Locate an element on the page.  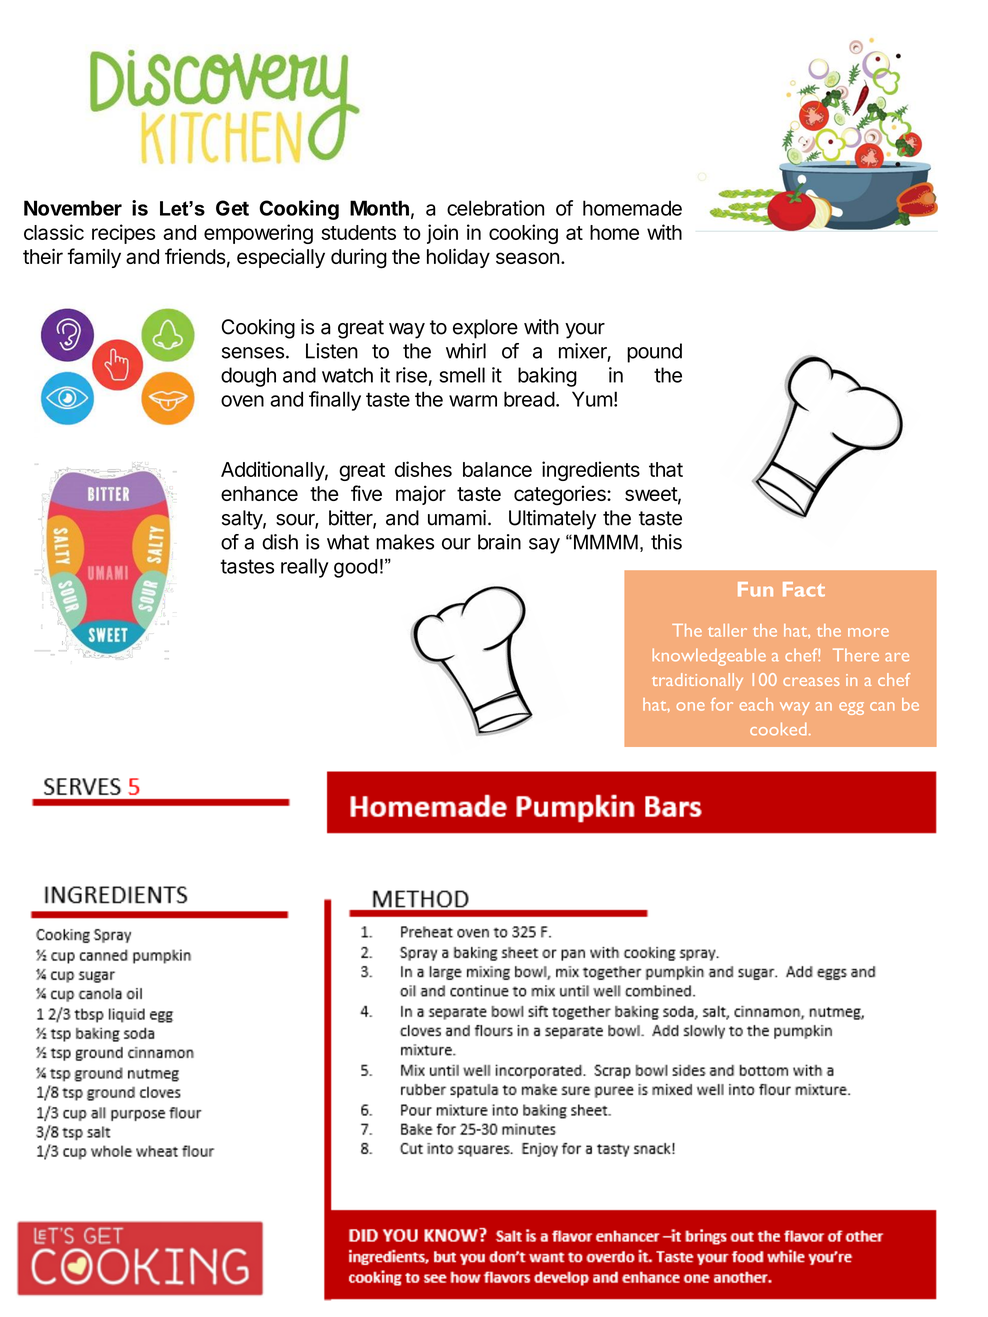
one is located at coordinates (691, 706).
